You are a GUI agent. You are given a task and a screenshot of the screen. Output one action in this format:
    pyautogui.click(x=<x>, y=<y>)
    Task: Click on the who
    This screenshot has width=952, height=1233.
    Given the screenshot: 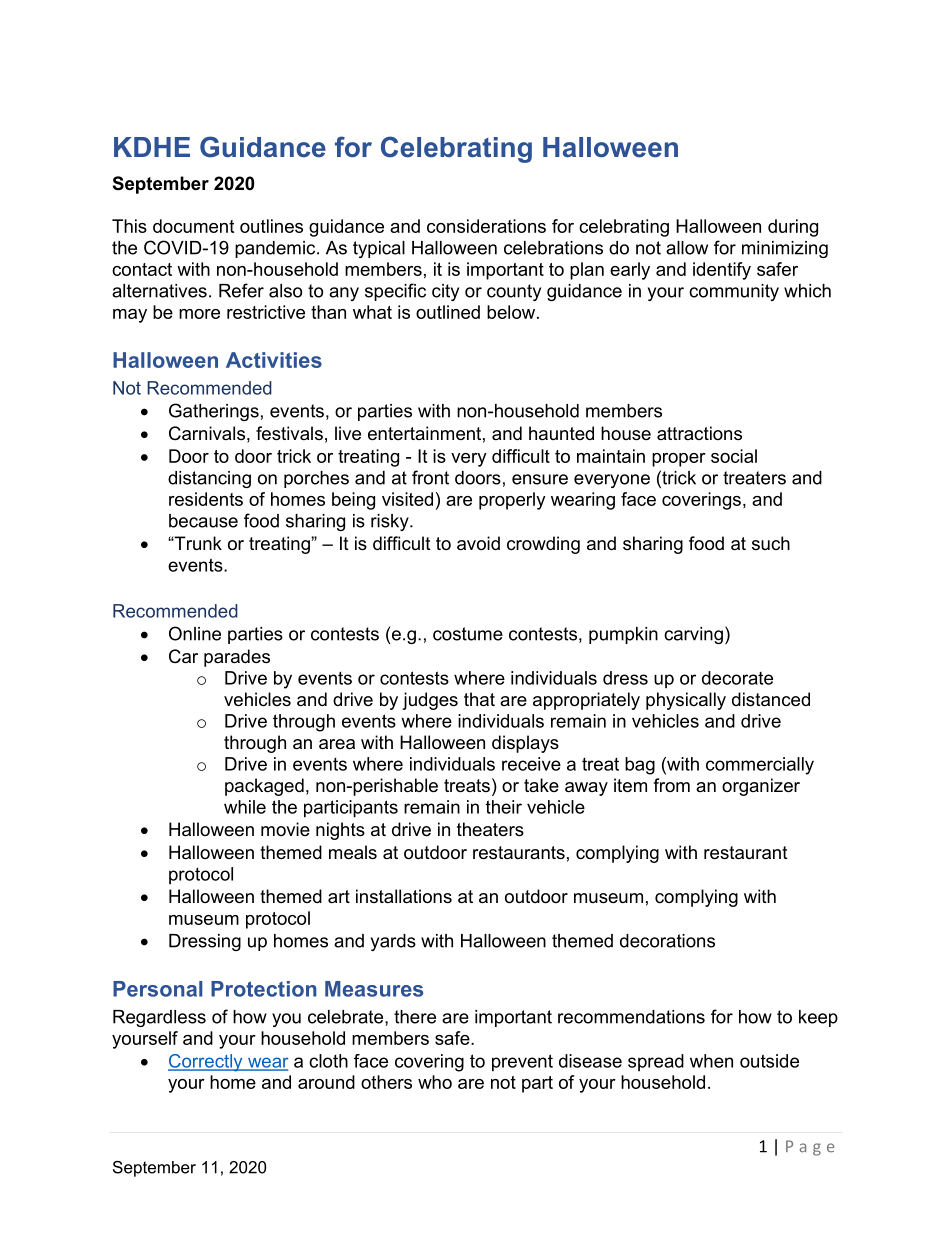 What is the action you would take?
    pyautogui.click(x=435, y=1082)
